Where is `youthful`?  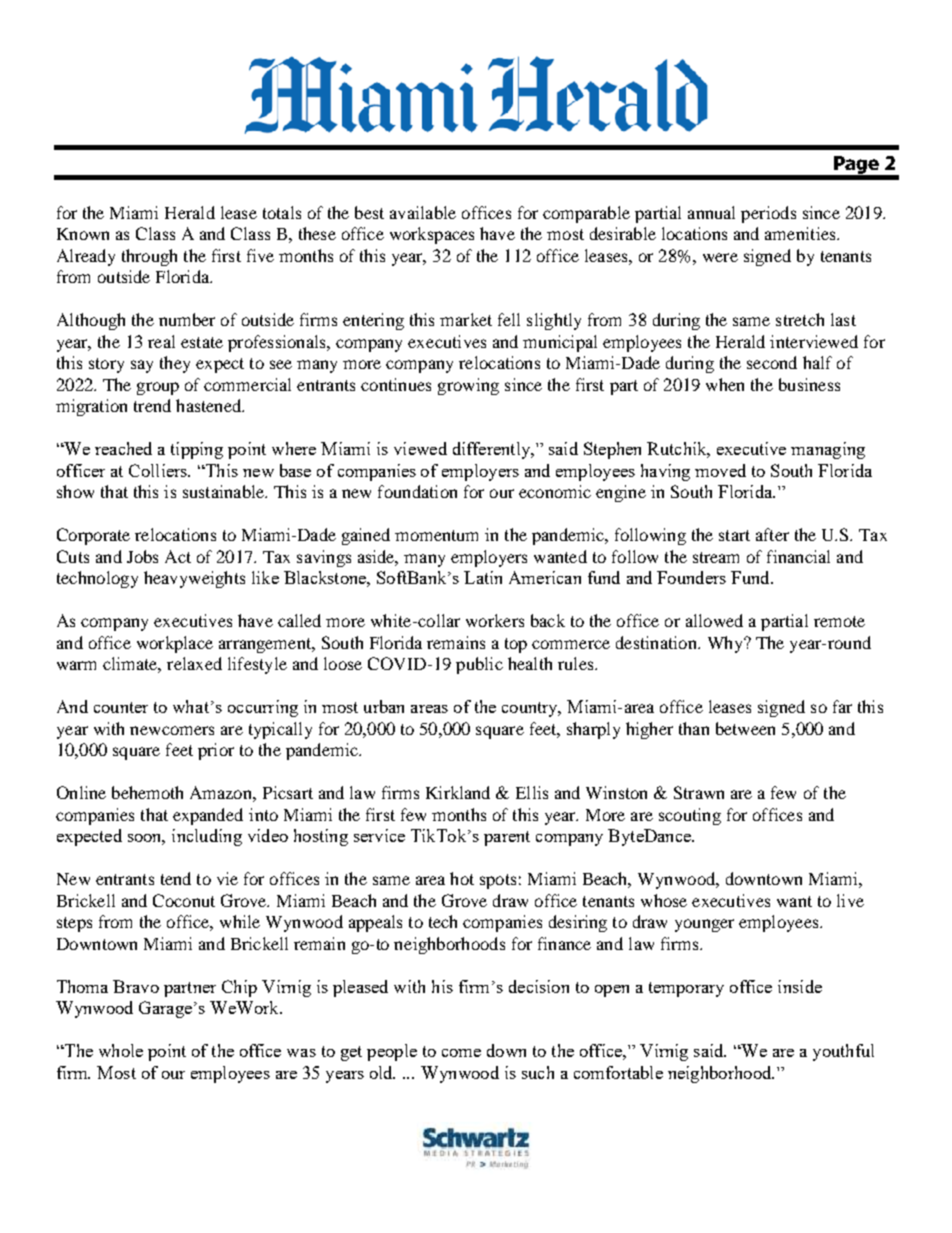 youthful is located at coordinates (843, 1052).
